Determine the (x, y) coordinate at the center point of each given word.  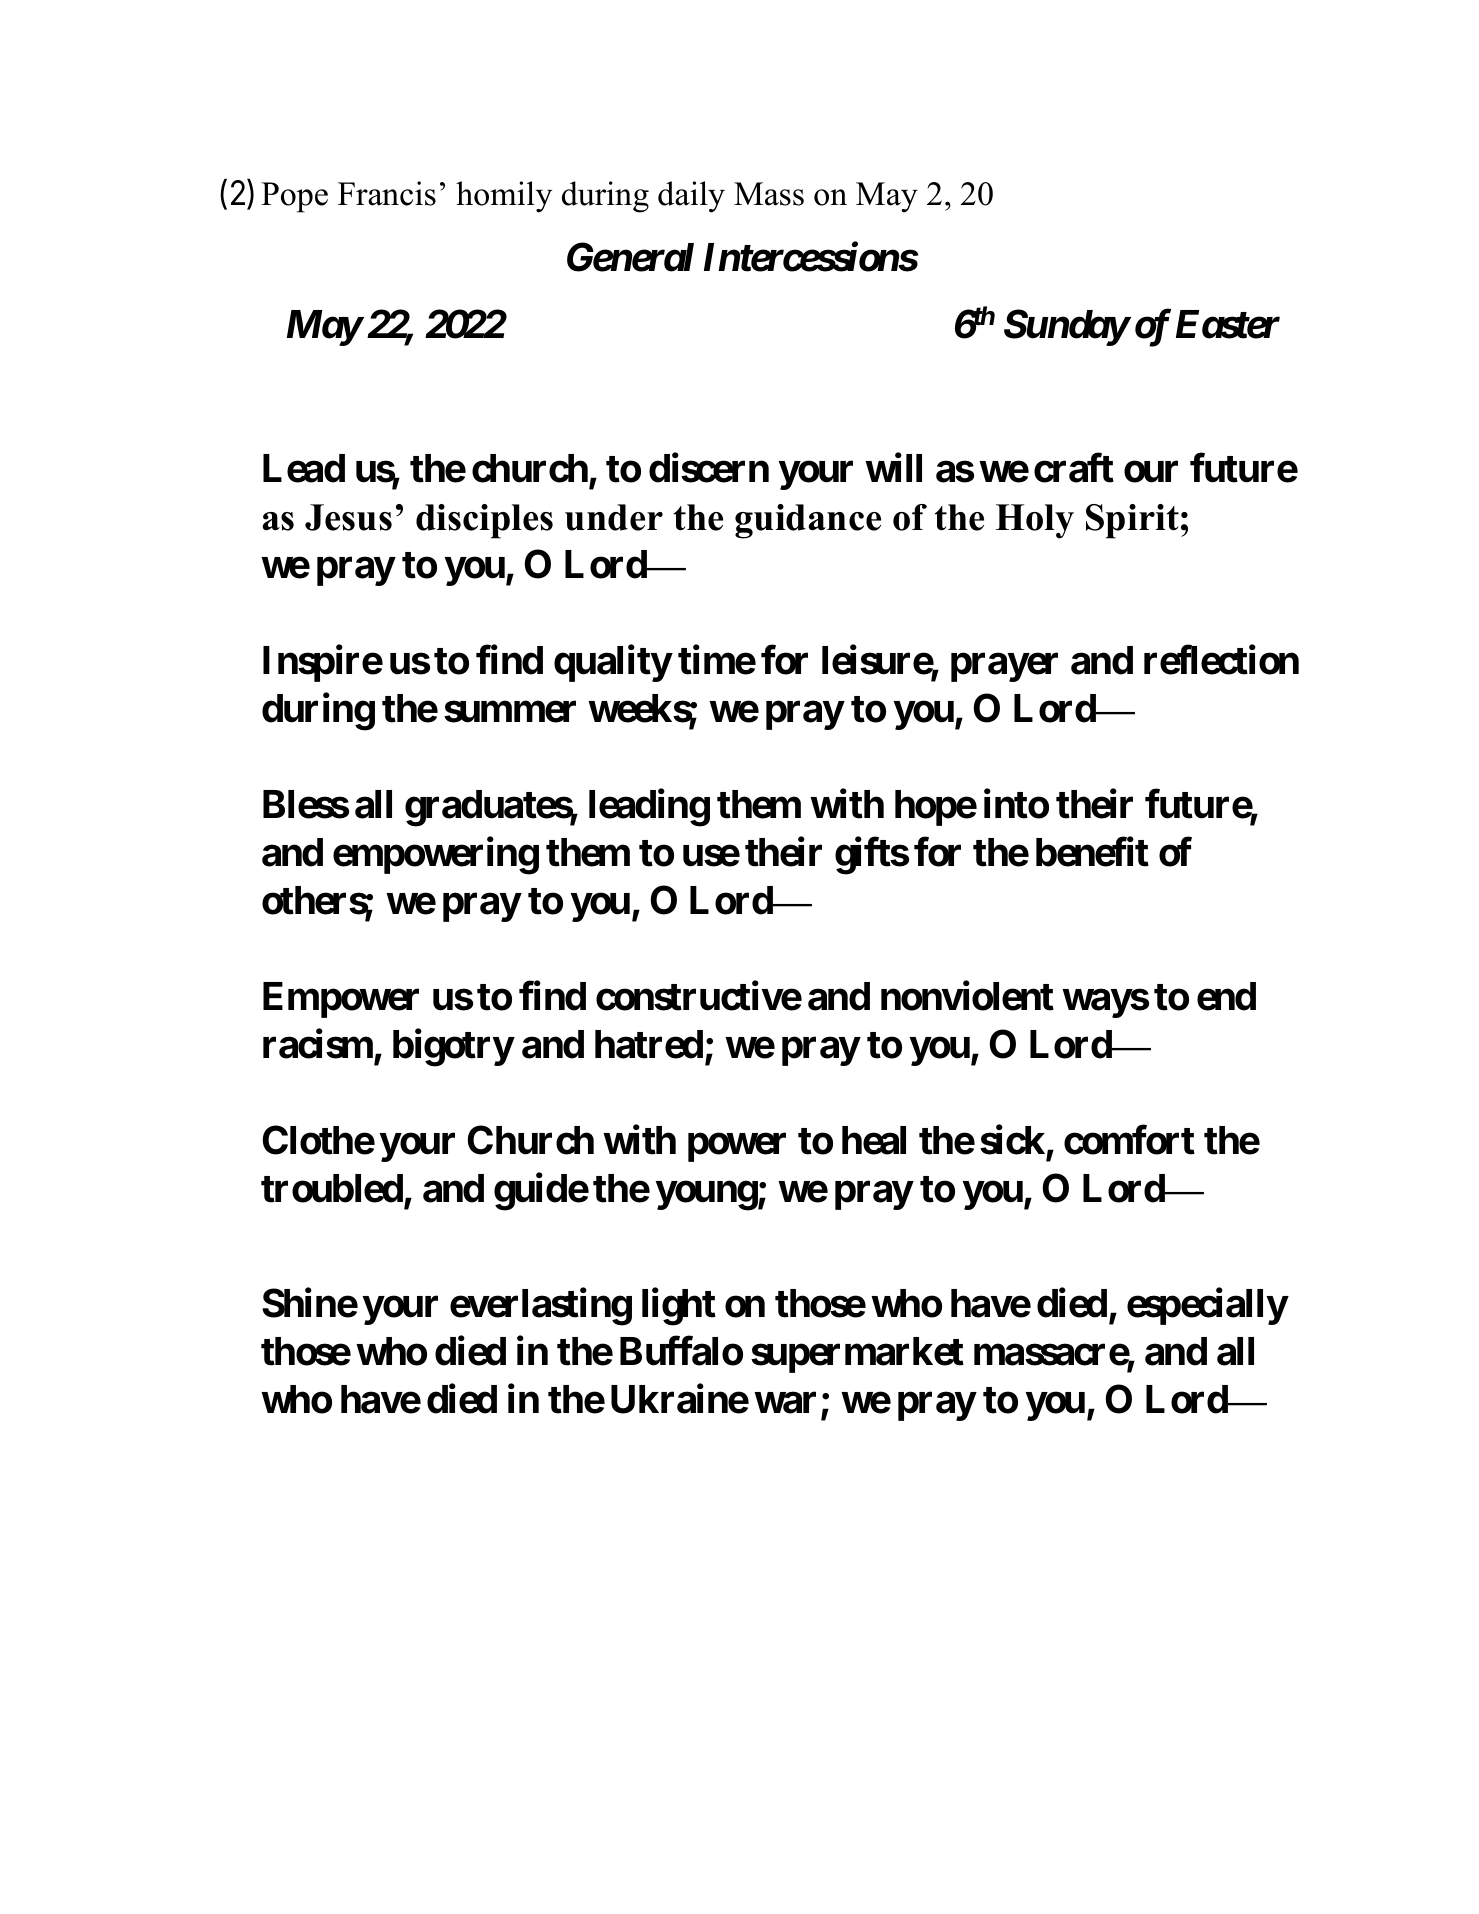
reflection (1221, 660)
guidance (808, 521)
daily (691, 197)
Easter (1228, 324)
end (1226, 996)
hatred (649, 1044)
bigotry (453, 1048)
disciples (484, 521)
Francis (387, 193)
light (679, 1307)
